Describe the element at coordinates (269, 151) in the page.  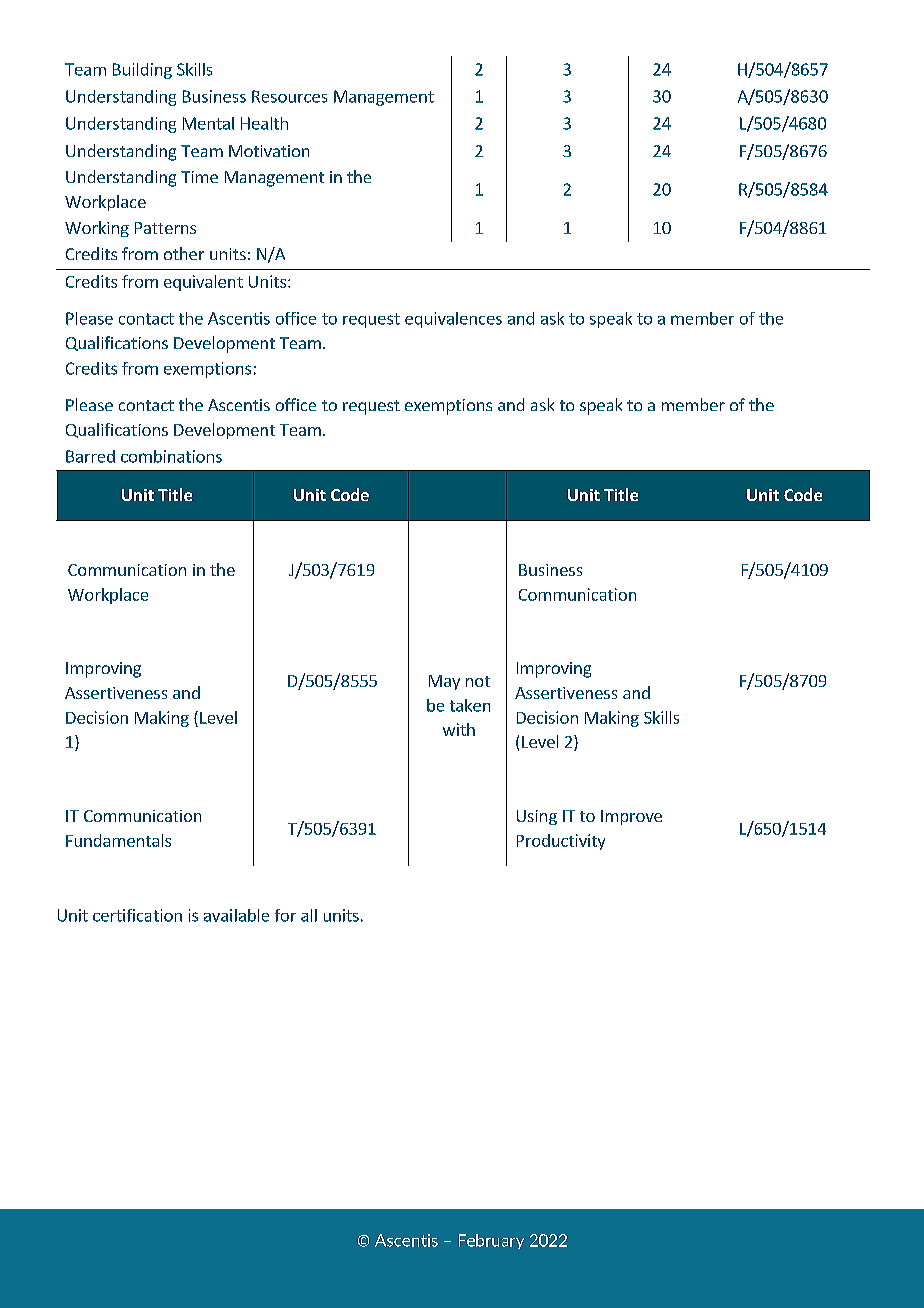
I see `Motivation` at that location.
